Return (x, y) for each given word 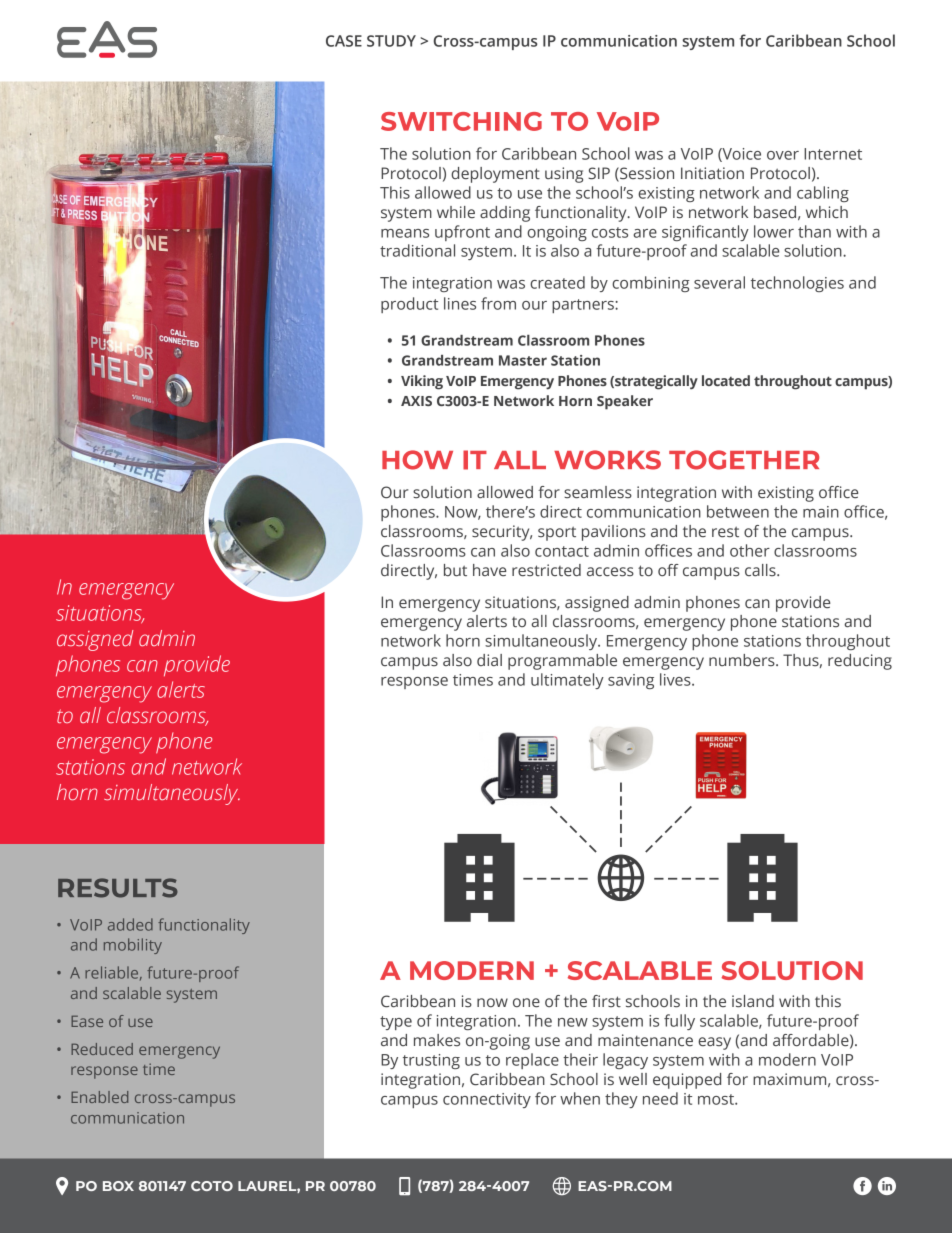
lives (676, 679)
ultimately (567, 681)
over (783, 155)
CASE (344, 41)
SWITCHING (461, 121)
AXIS (416, 401)
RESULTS (118, 888)
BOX (118, 1186)
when (580, 1098)
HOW (417, 460)
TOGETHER (744, 460)
